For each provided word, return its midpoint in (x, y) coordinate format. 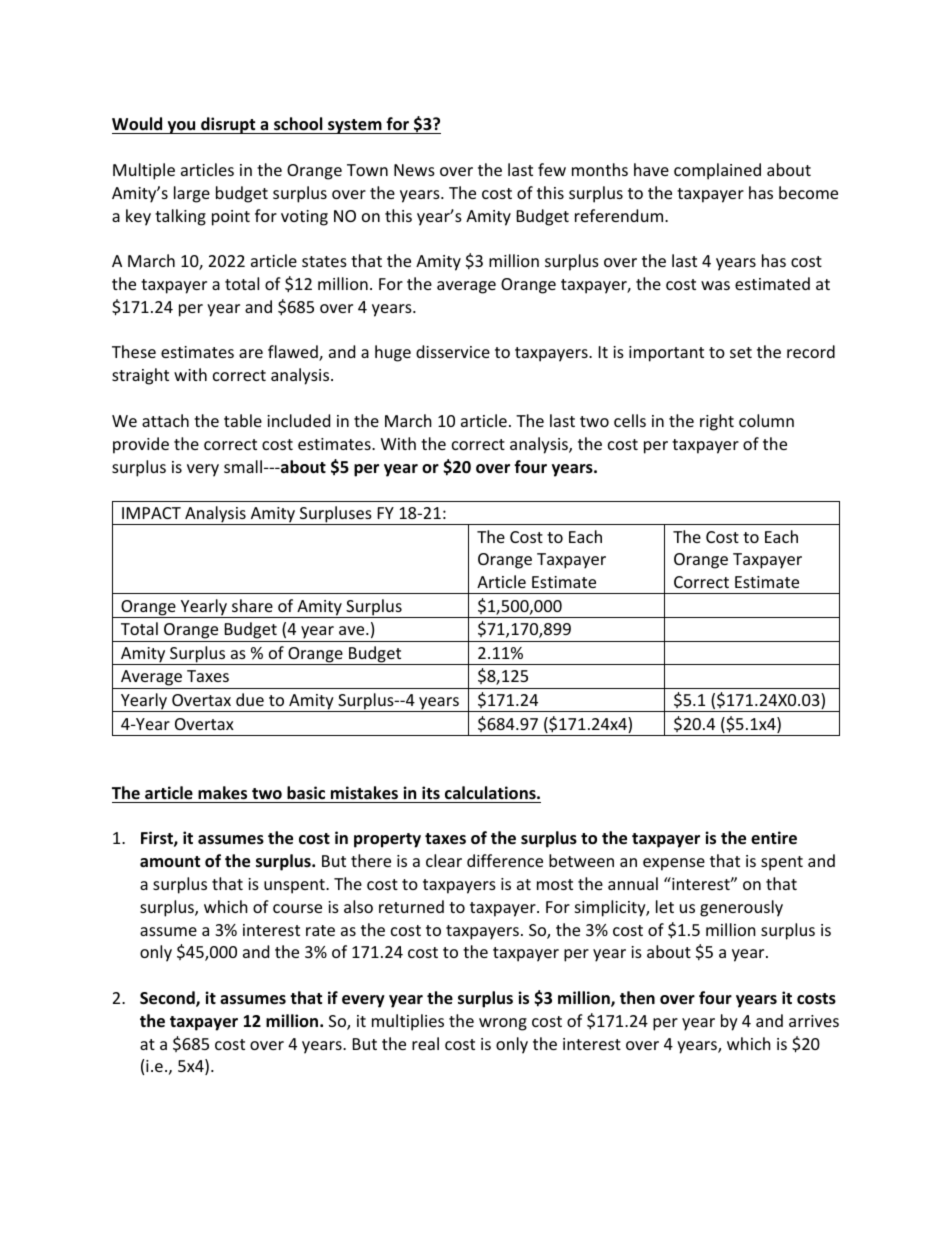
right (717, 422)
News (414, 170)
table (243, 420)
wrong (503, 1024)
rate (320, 930)
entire (774, 838)
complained (717, 171)
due (250, 699)
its (431, 792)
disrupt (228, 125)
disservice (453, 351)
